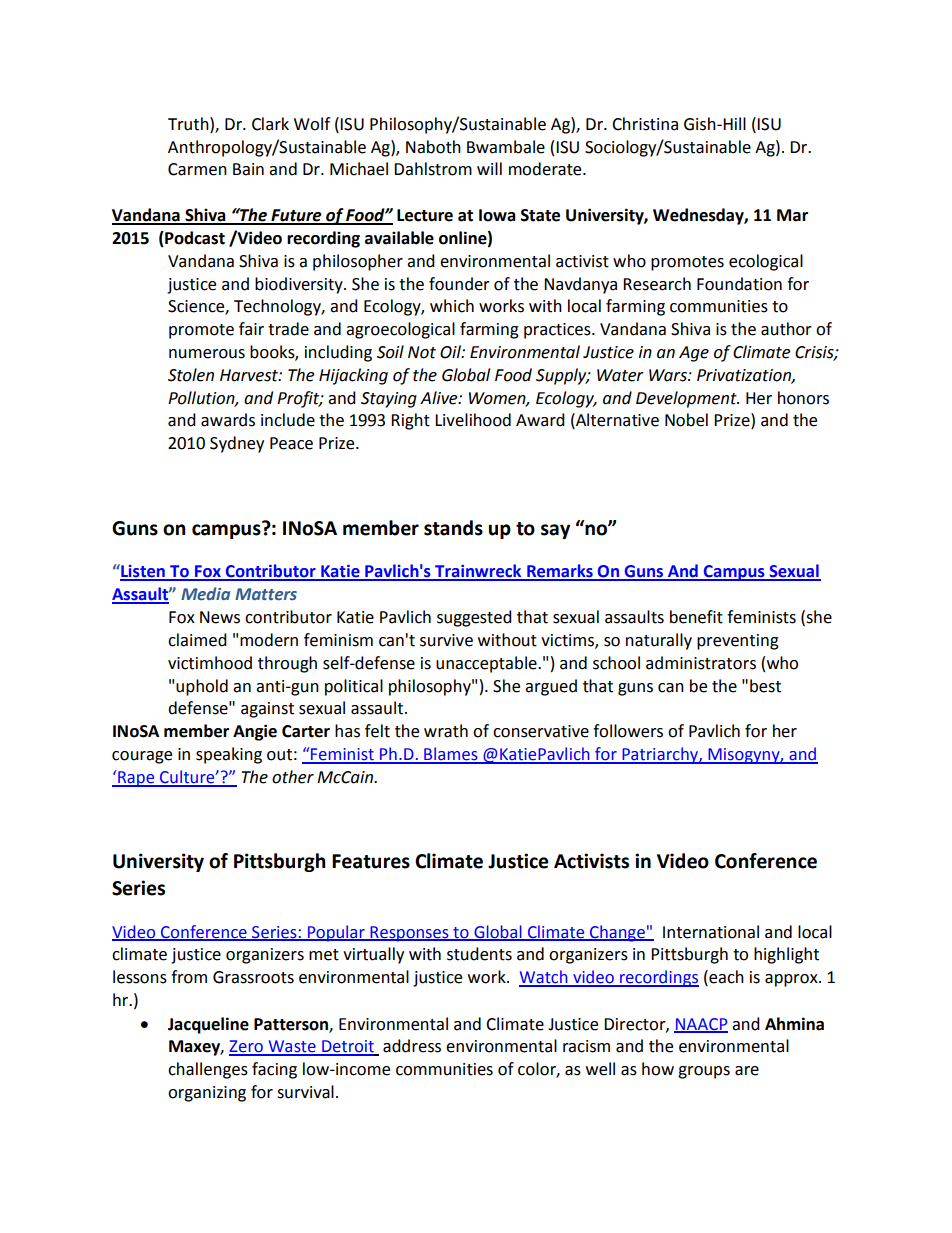 The height and width of the screenshot is (1233, 952). Describe the element at coordinates (208, 1070) in the screenshot. I see `challenges` at that location.
